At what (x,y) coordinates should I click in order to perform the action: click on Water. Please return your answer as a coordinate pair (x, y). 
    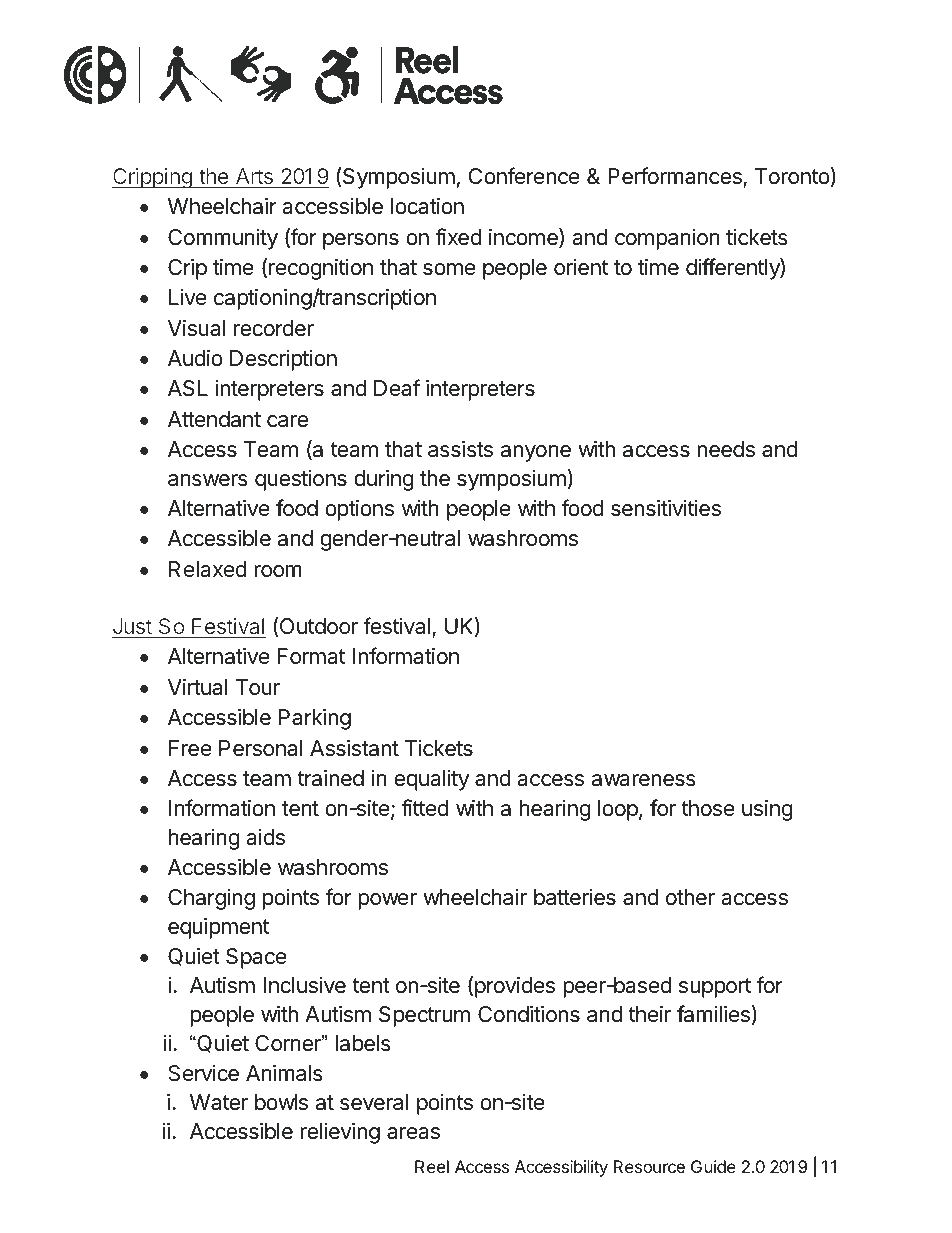
    Looking at the image, I should click on (219, 1102).
